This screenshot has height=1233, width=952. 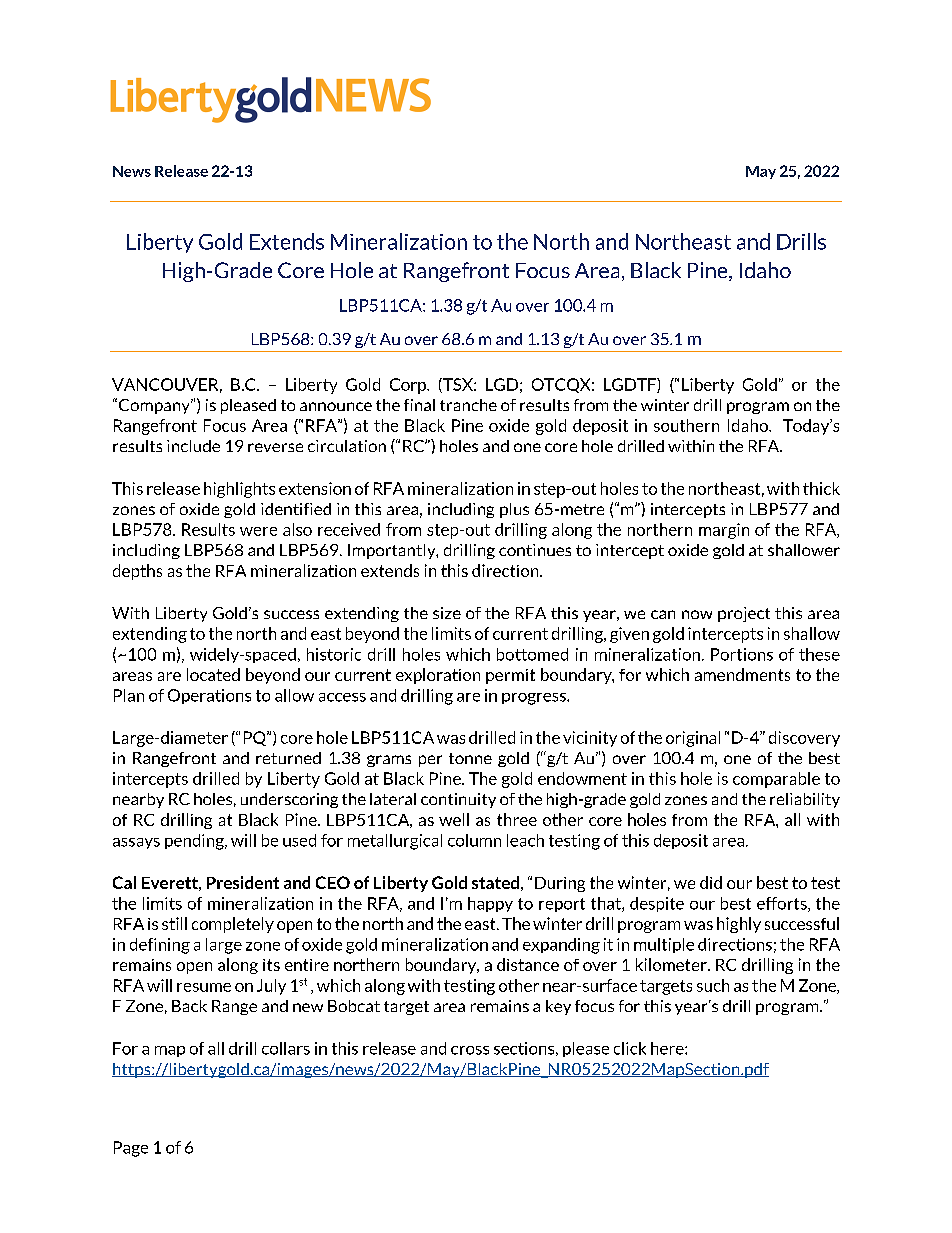 What do you see at coordinates (713, 985) in the screenshot?
I see `such` at bounding box center [713, 985].
